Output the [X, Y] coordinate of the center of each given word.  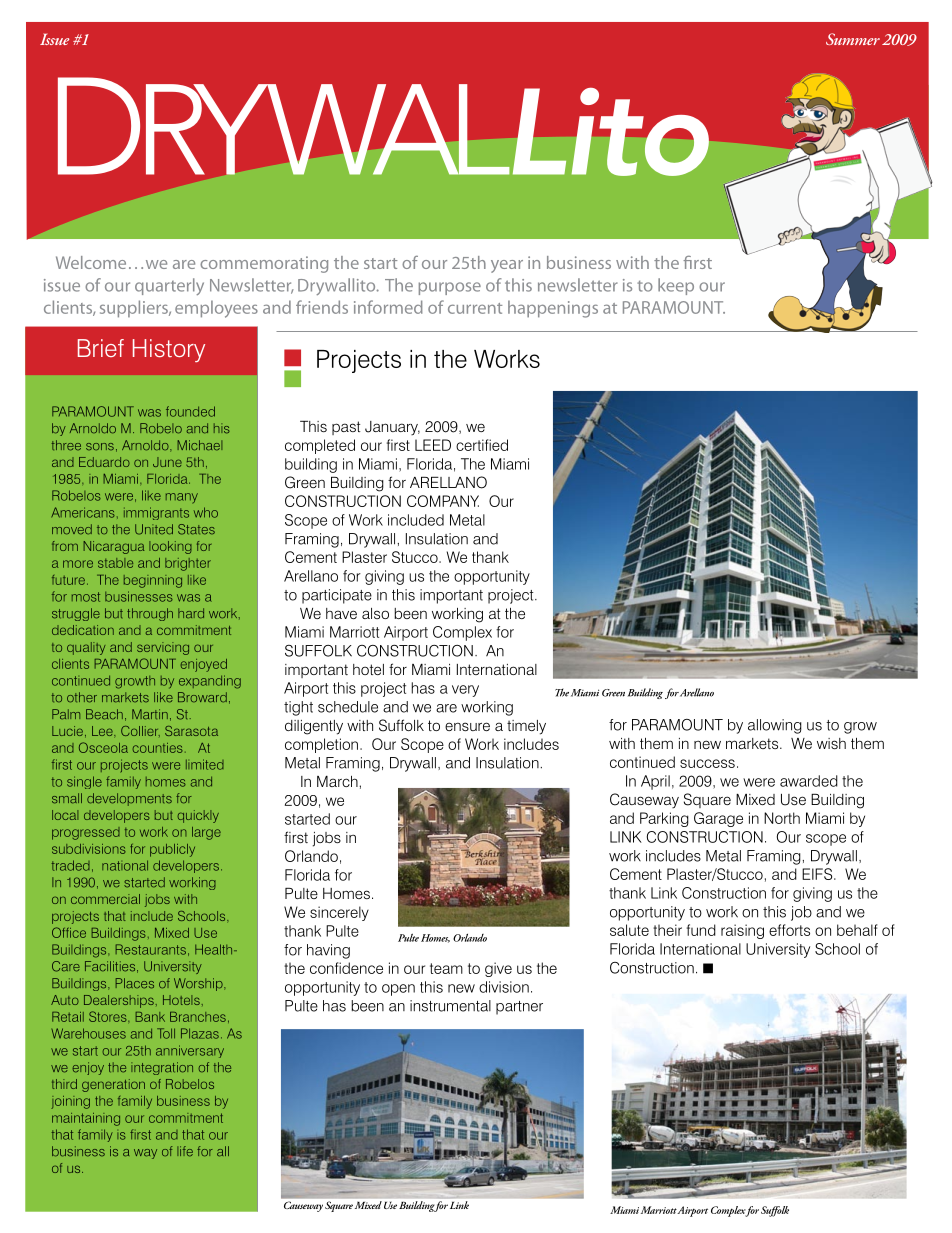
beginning [153, 581]
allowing [775, 726]
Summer [853, 39]
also [375, 613]
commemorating [264, 264]
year [507, 266]
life [185, 1151]
